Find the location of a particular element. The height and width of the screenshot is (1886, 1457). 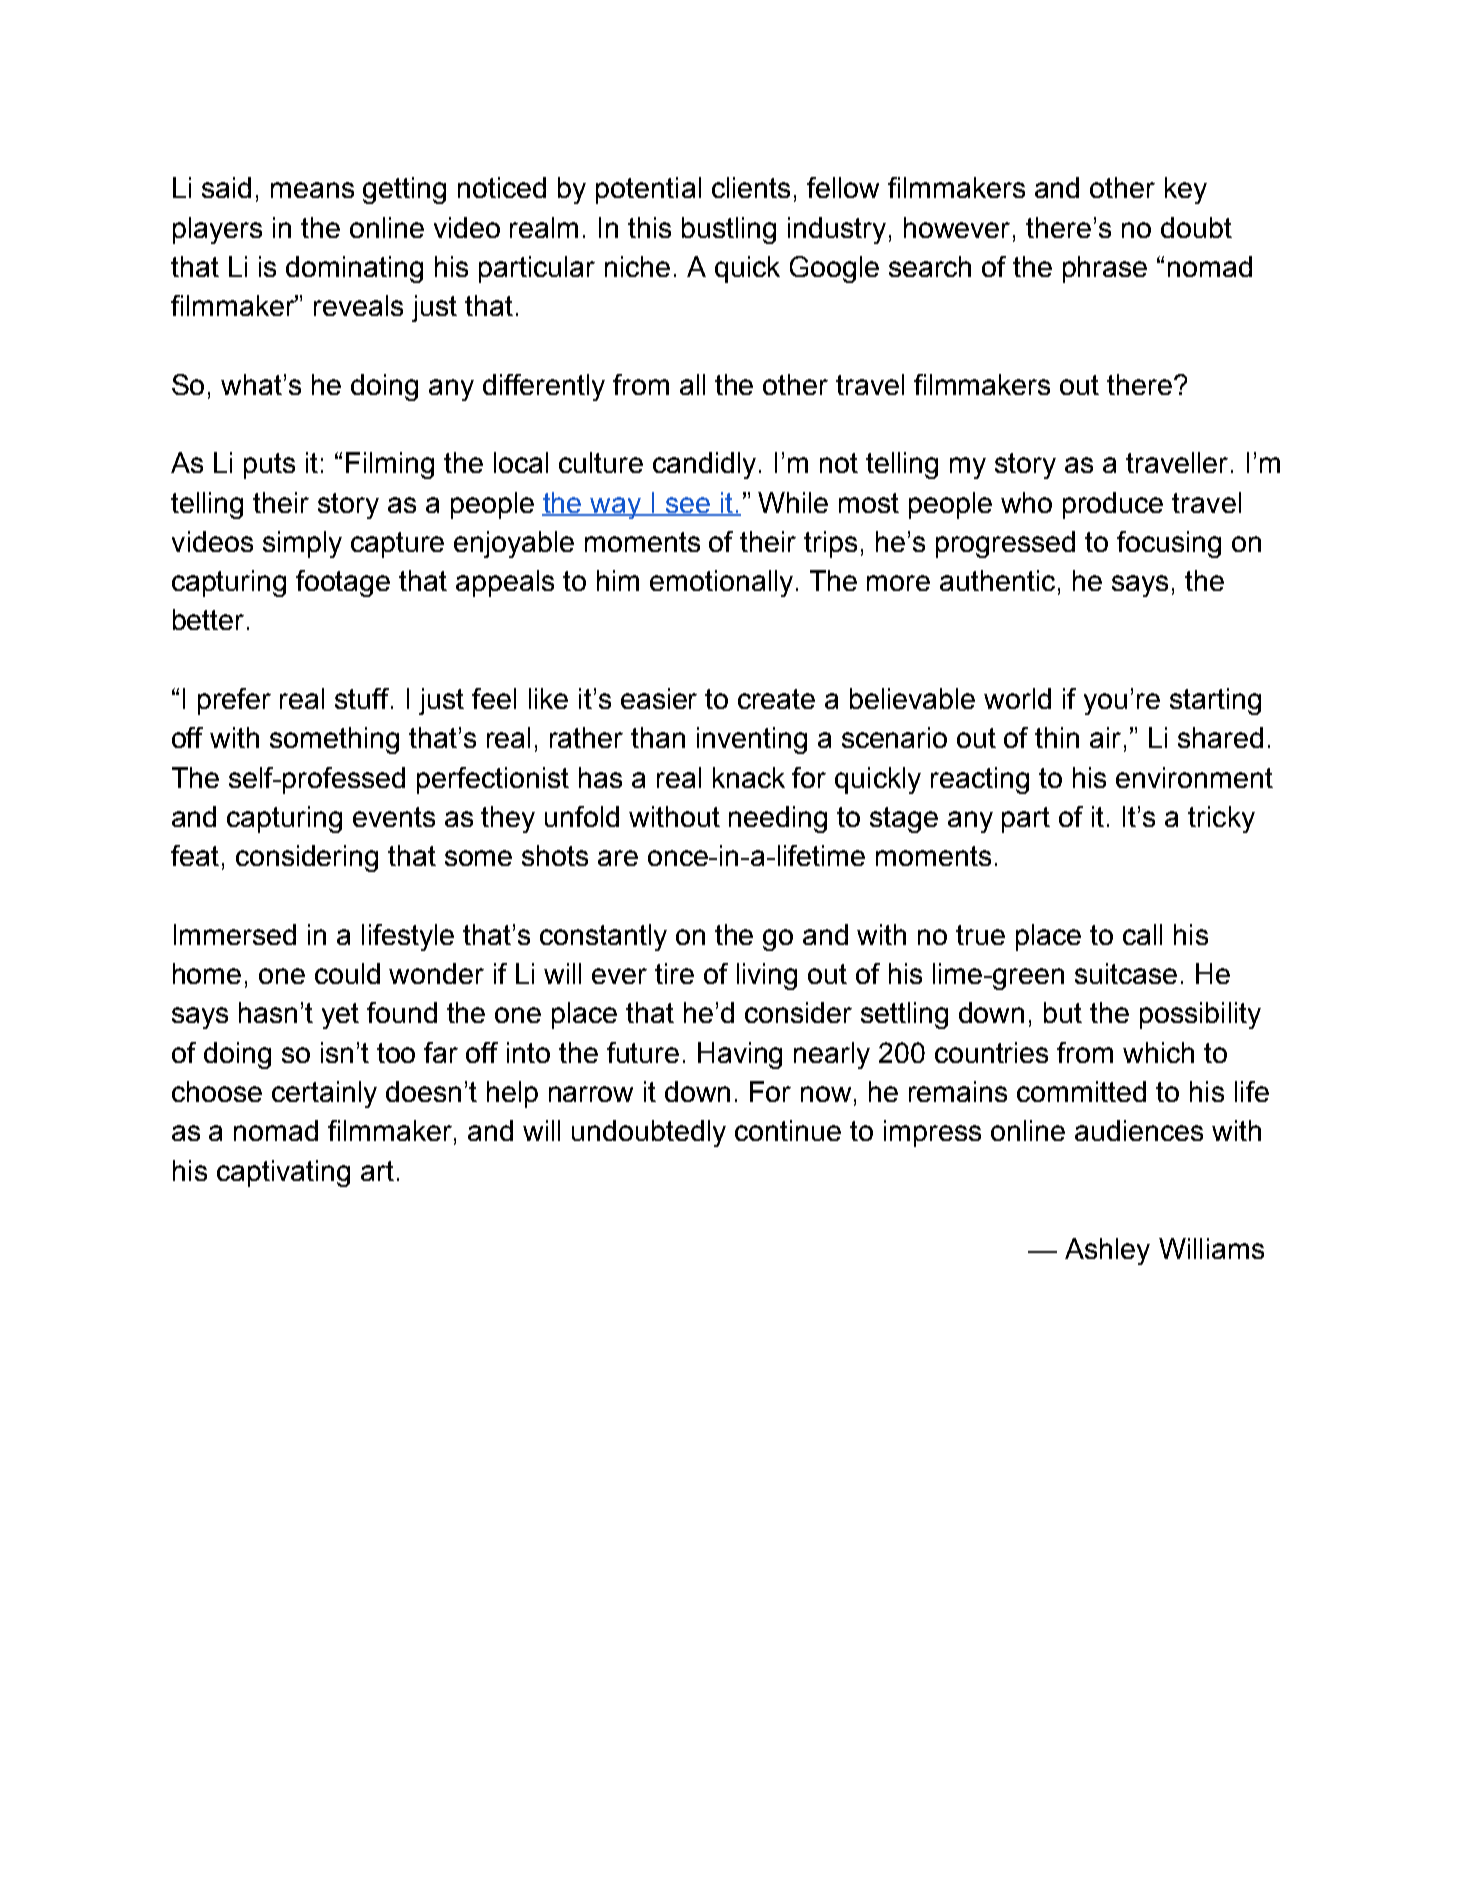

inventing is located at coordinates (752, 740).
